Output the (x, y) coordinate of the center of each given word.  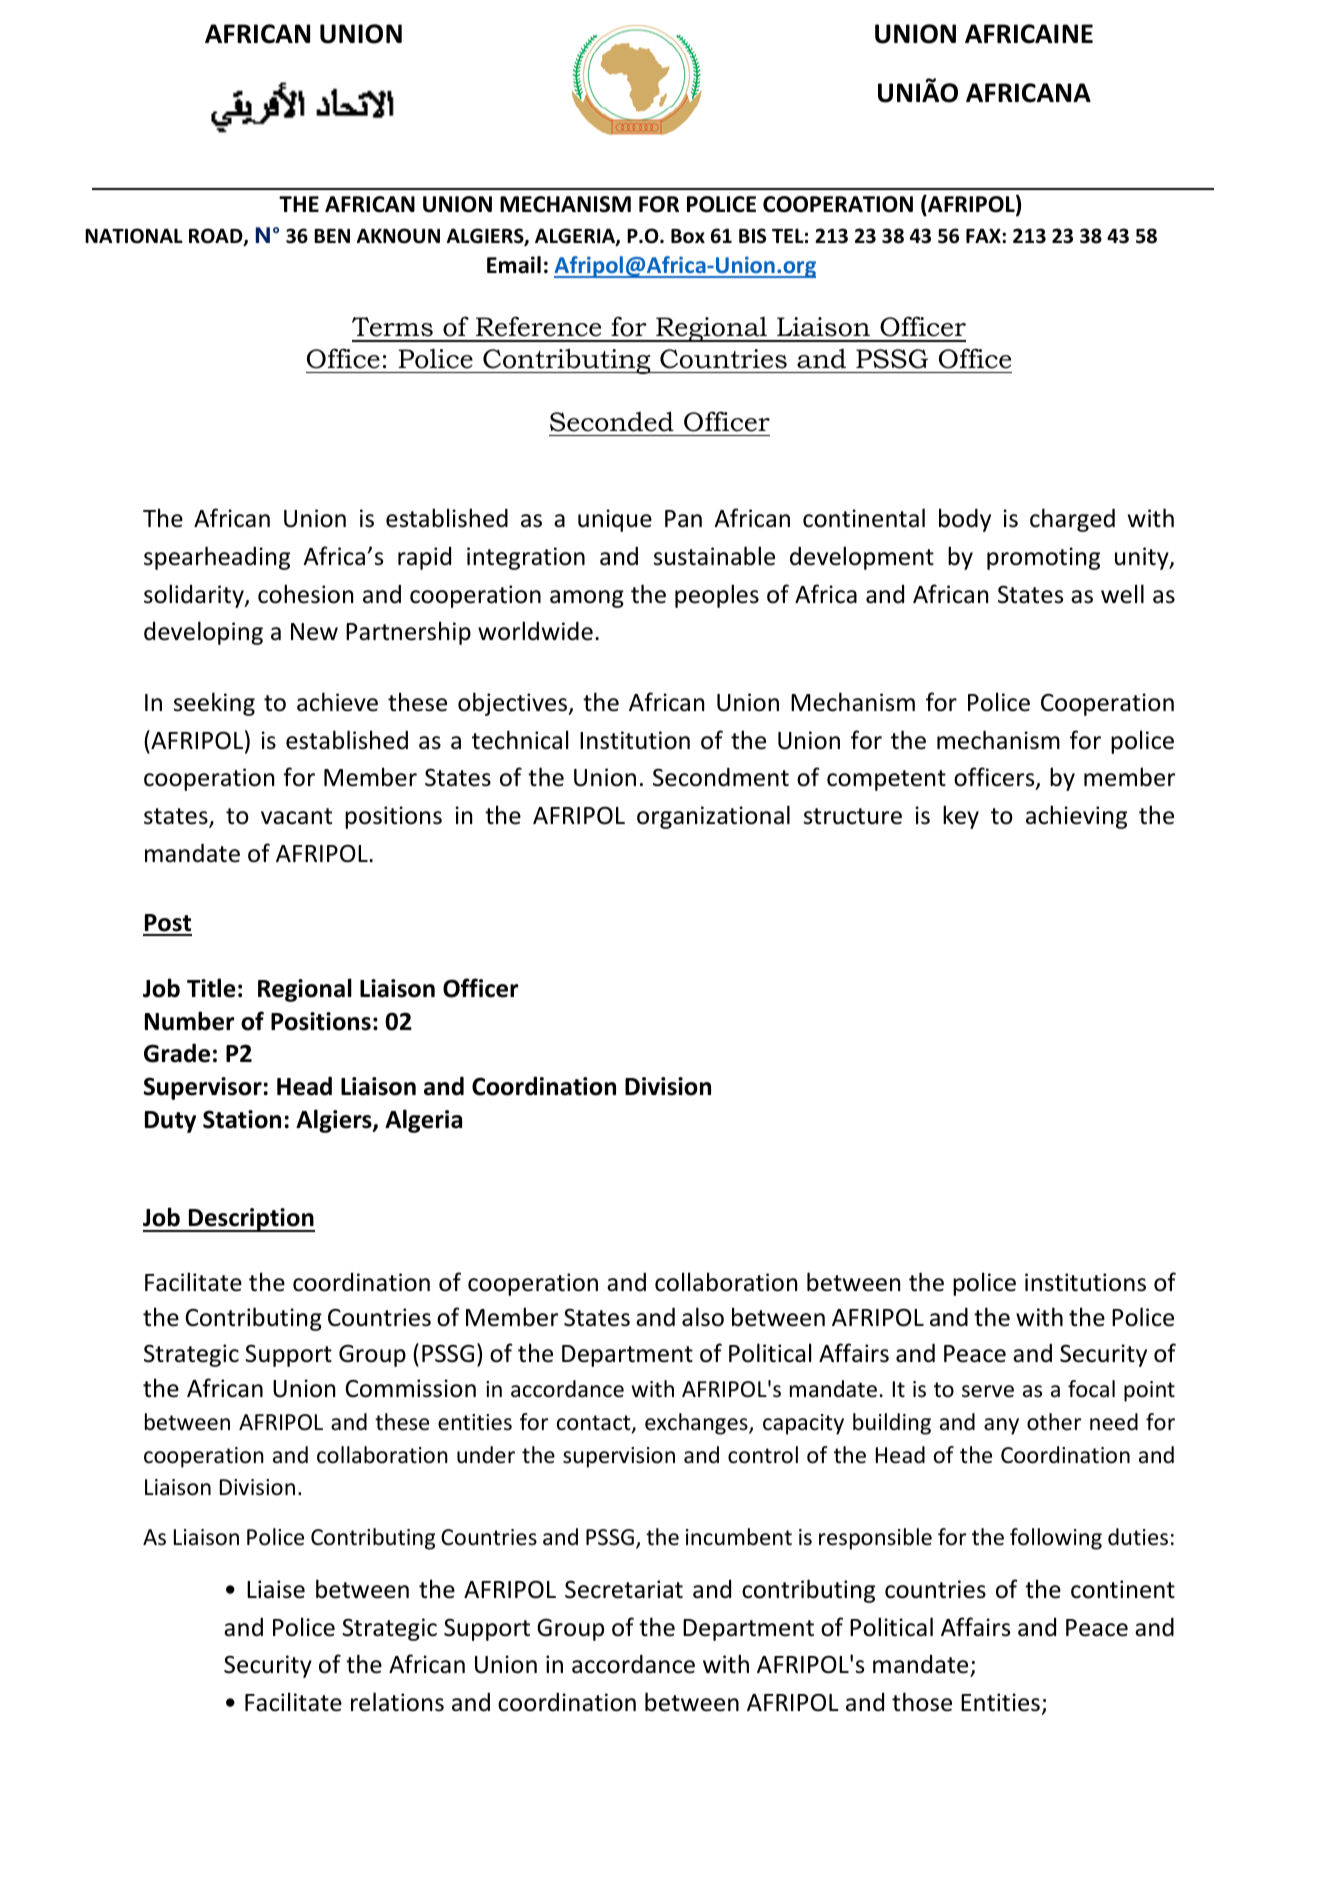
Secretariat (624, 1589)
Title (211, 988)
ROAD (217, 237)
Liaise (276, 1589)
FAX (984, 236)
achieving (1076, 817)
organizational (713, 817)
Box (688, 236)
